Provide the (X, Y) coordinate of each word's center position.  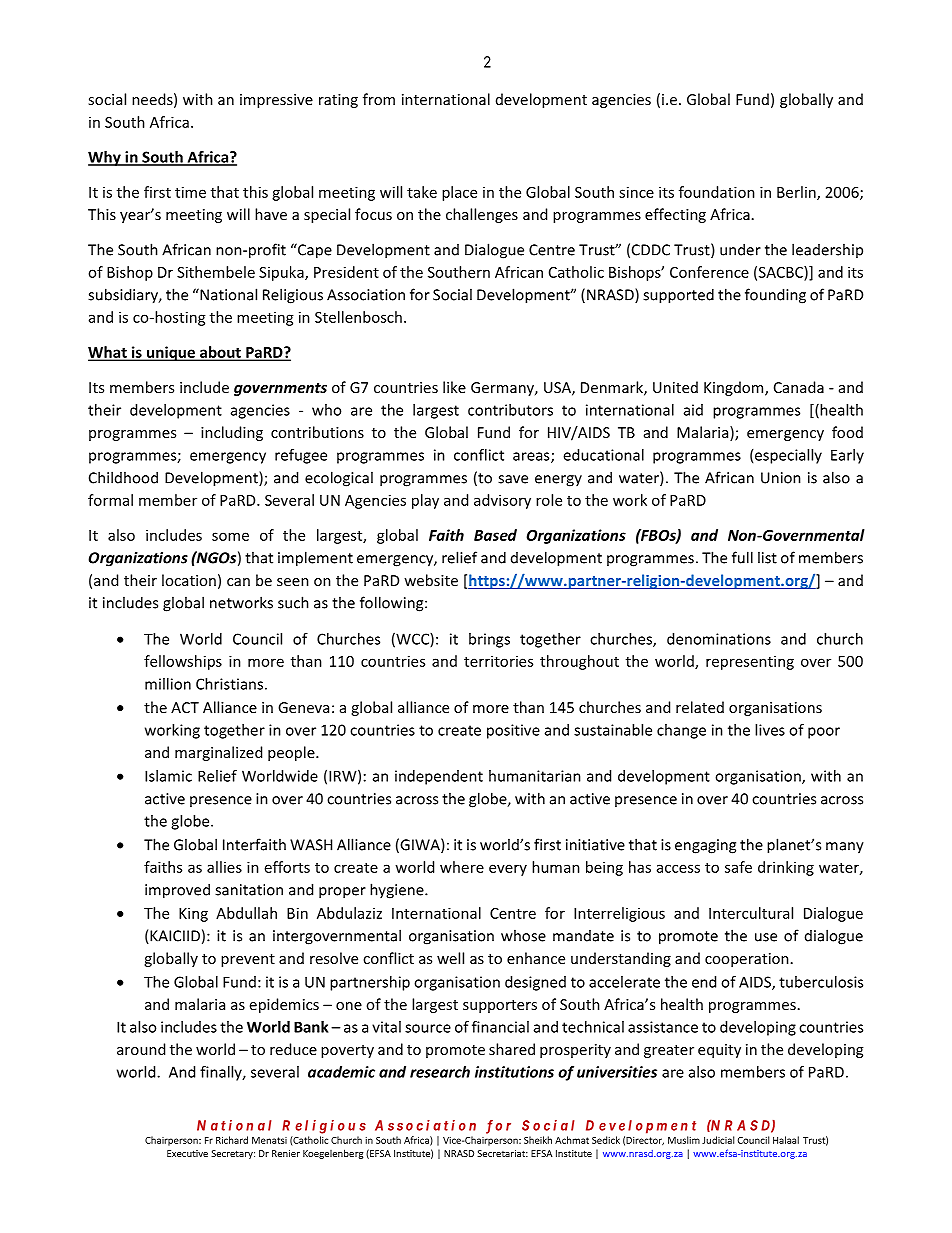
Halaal (786, 1140)
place (459, 193)
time (190, 192)
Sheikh (538, 1140)
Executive (187, 1153)
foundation (717, 192)
